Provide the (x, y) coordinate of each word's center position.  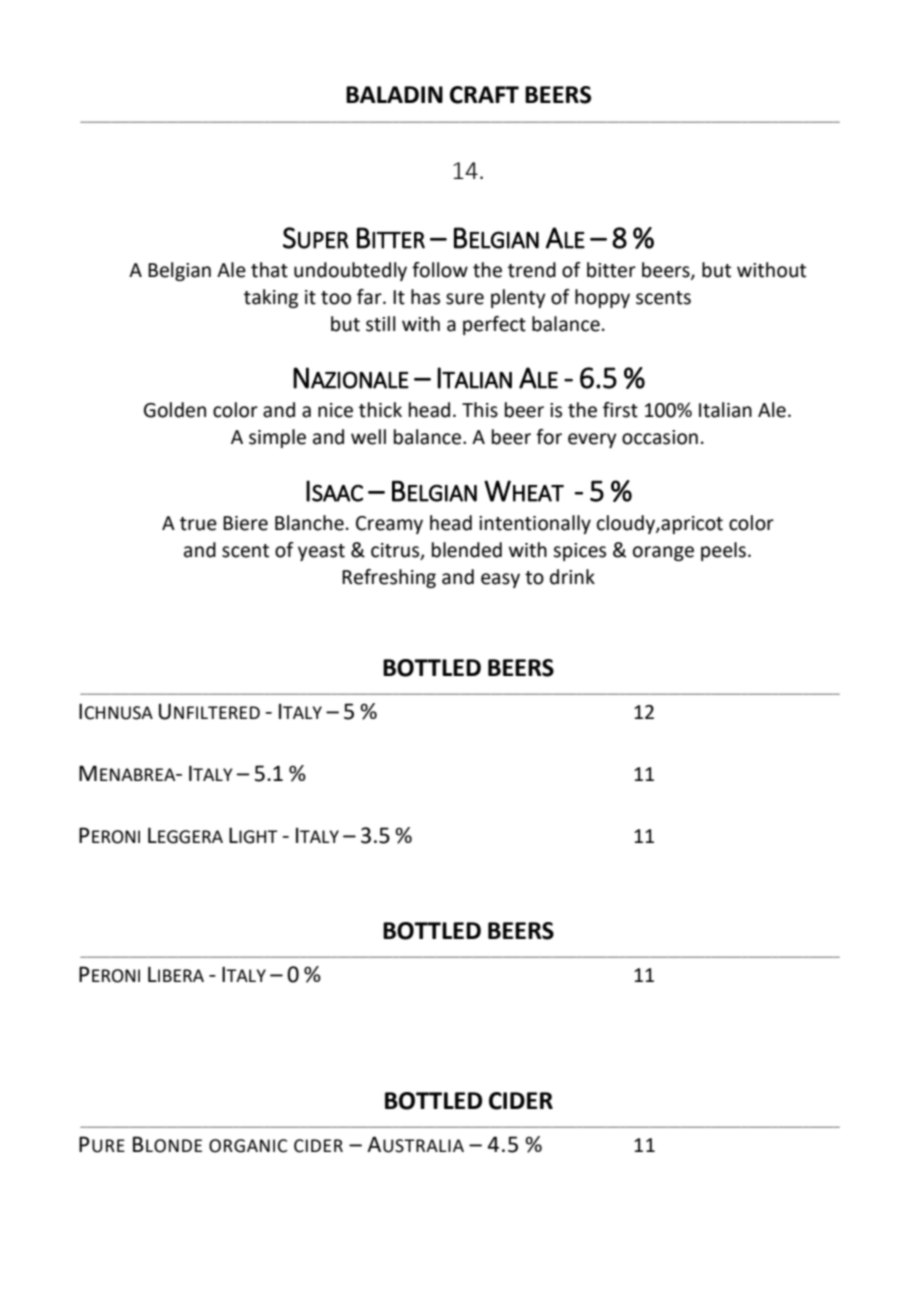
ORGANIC (248, 1146)
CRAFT (484, 95)
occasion (660, 437)
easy (500, 580)
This (480, 410)
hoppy (602, 298)
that (269, 270)
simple (277, 438)
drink (572, 577)
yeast (321, 552)
